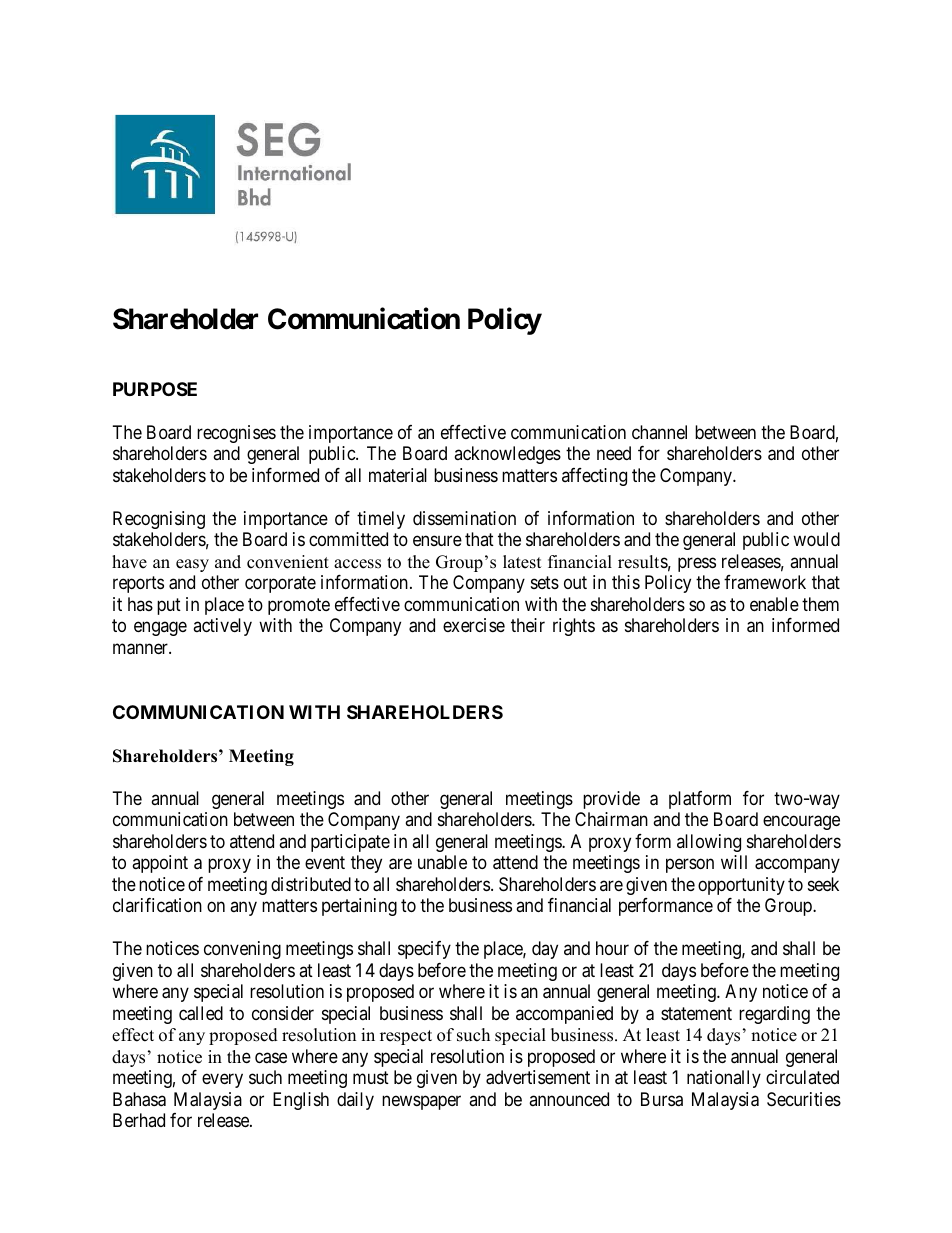 The height and width of the screenshot is (1233, 952). What do you see at coordinates (236, 434) in the screenshot?
I see `recognises` at bounding box center [236, 434].
